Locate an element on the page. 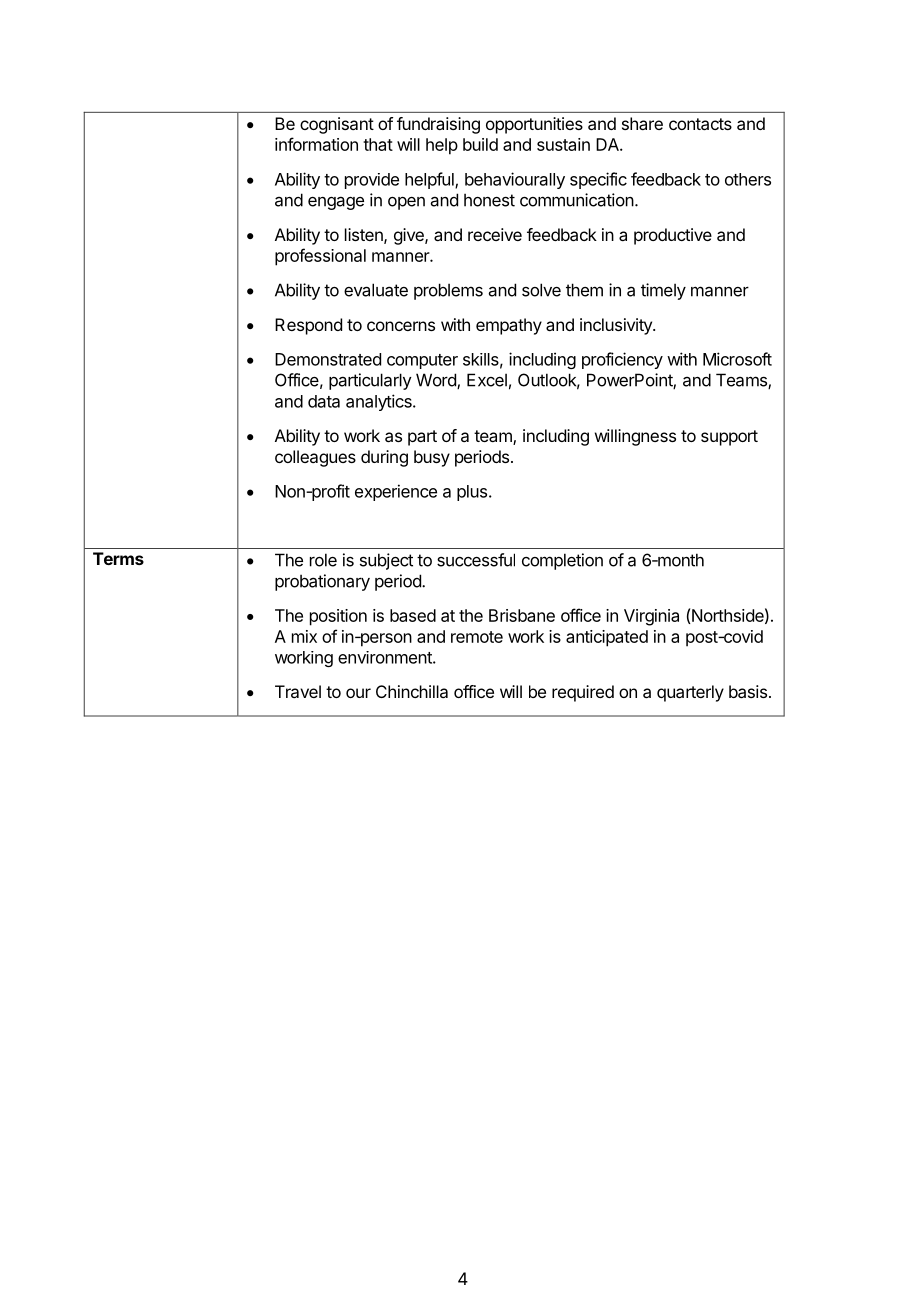 This document has width=924, height=1308. information is located at coordinates (316, 144).
